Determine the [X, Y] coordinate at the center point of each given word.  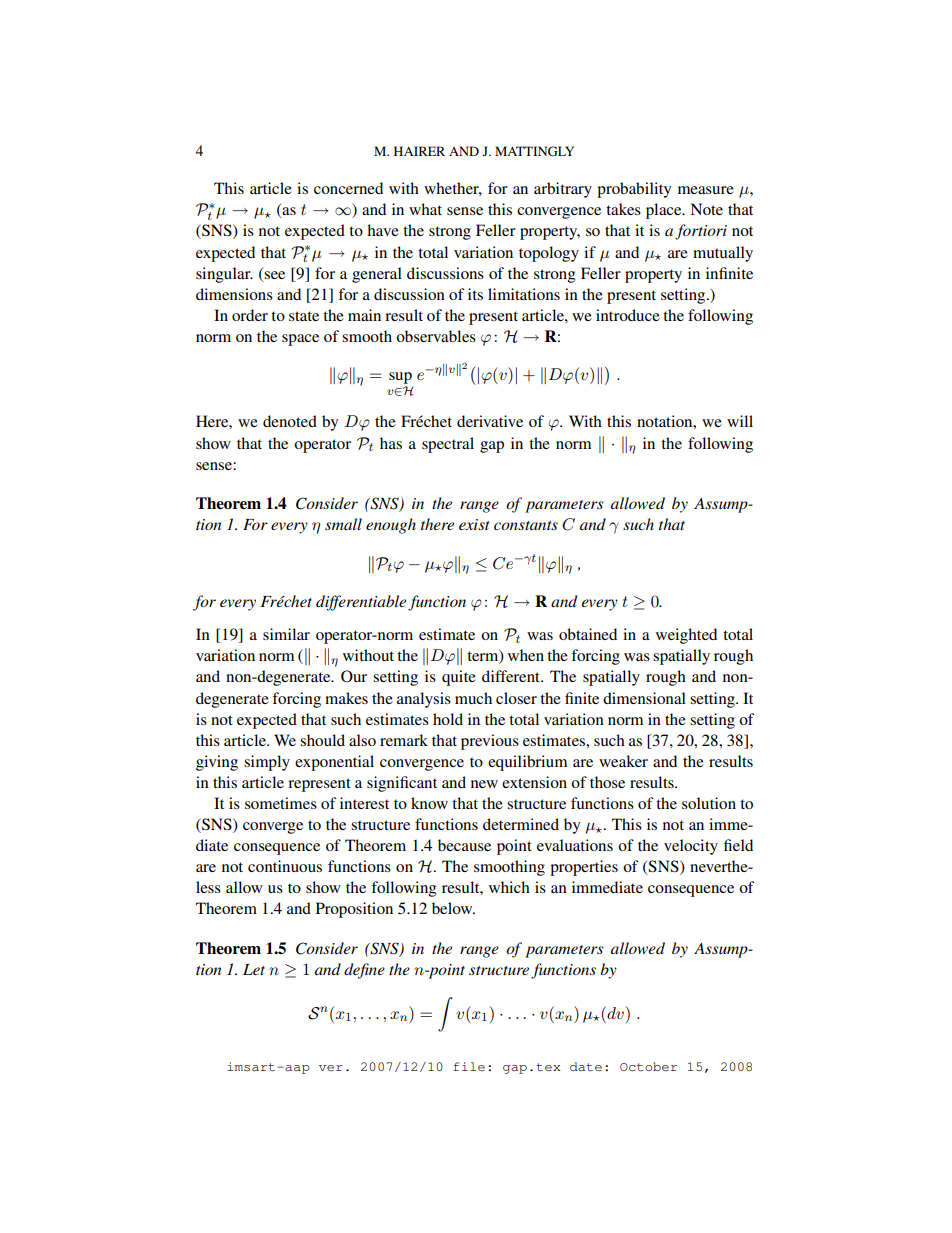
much [473, 698]
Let [254, 969]
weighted [686, 636]
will [740, 421]
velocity [691, 847]
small [343, 524]
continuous [285, 866]
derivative [490, 421]
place [665, 211]
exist [474, 524]
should [322, 740]
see [274, 275]
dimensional [644, 698]
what [425, 209]
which [509, 887]
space [300, 340]
